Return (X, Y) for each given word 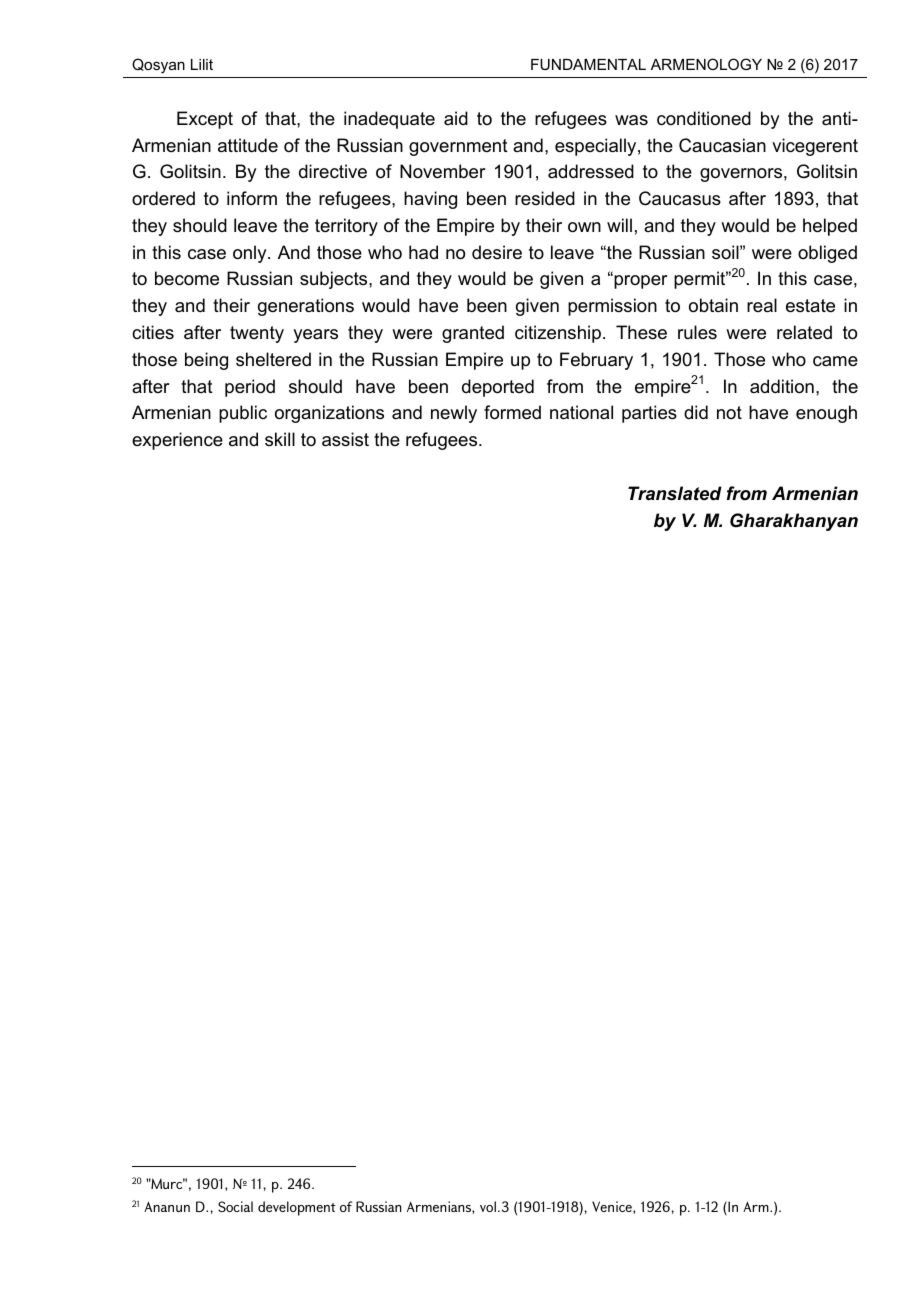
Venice (613, 1206)
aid (456, 118)
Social (235, 1206)
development (297, 1208)
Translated (675, 493)
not (729, 412)
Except (205, 120)
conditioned (704, 118)
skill (280, 439)
